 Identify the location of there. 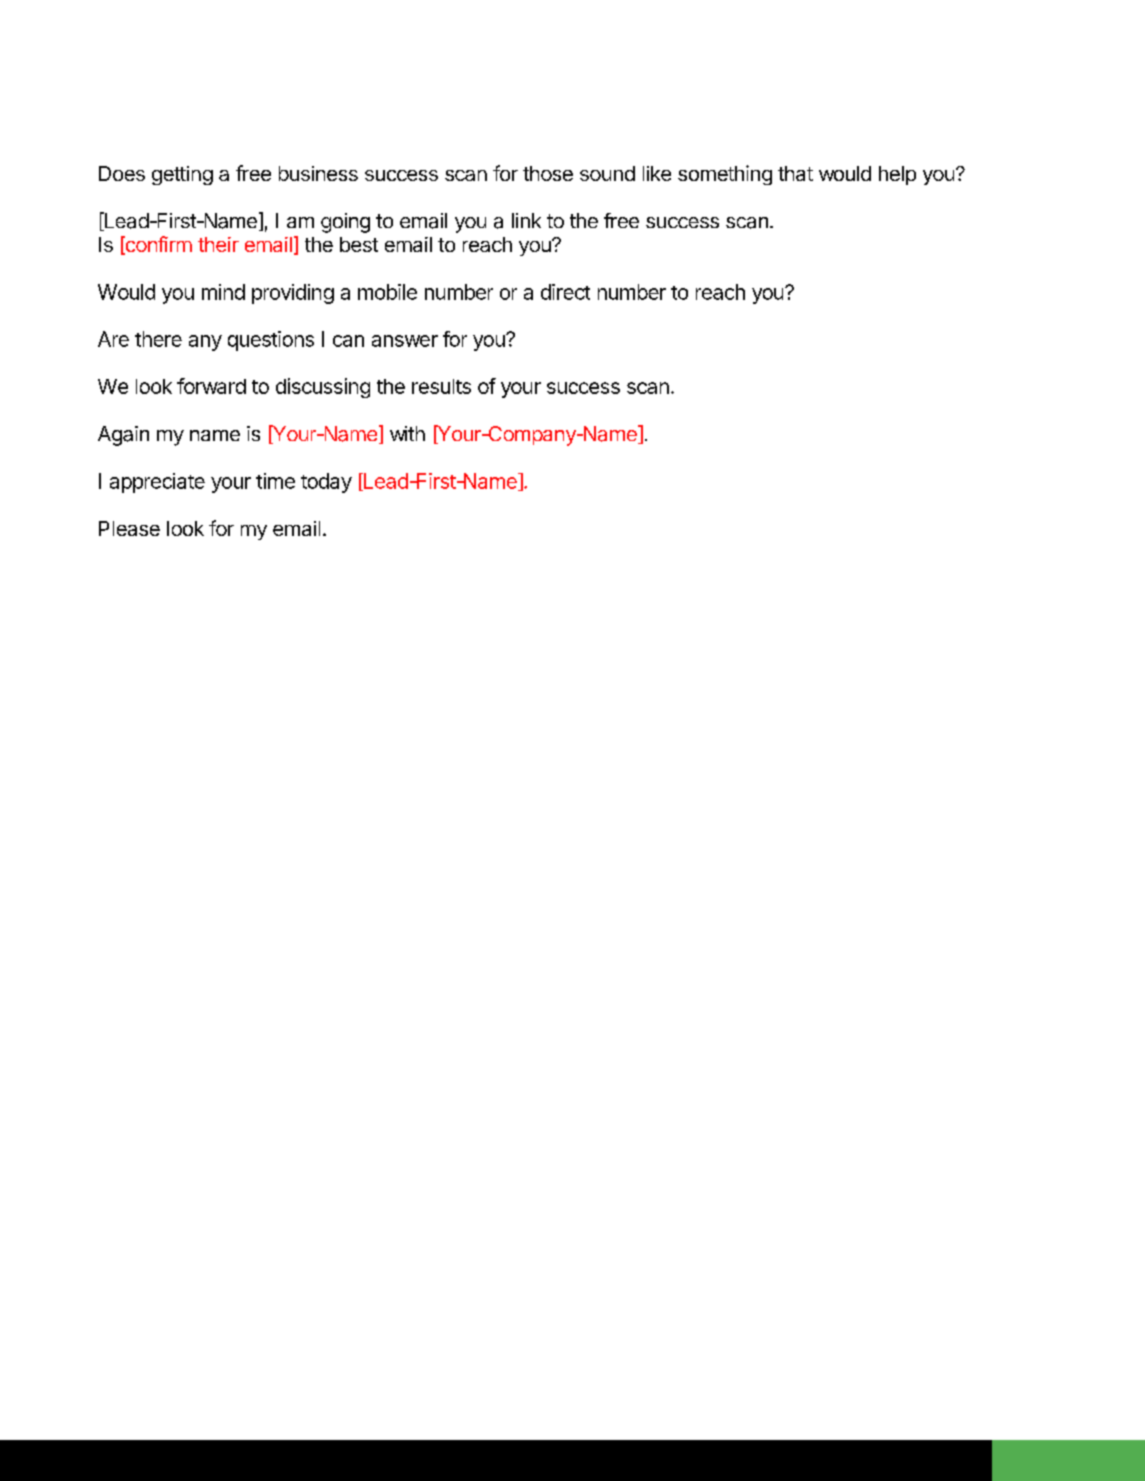
(158, 339).
